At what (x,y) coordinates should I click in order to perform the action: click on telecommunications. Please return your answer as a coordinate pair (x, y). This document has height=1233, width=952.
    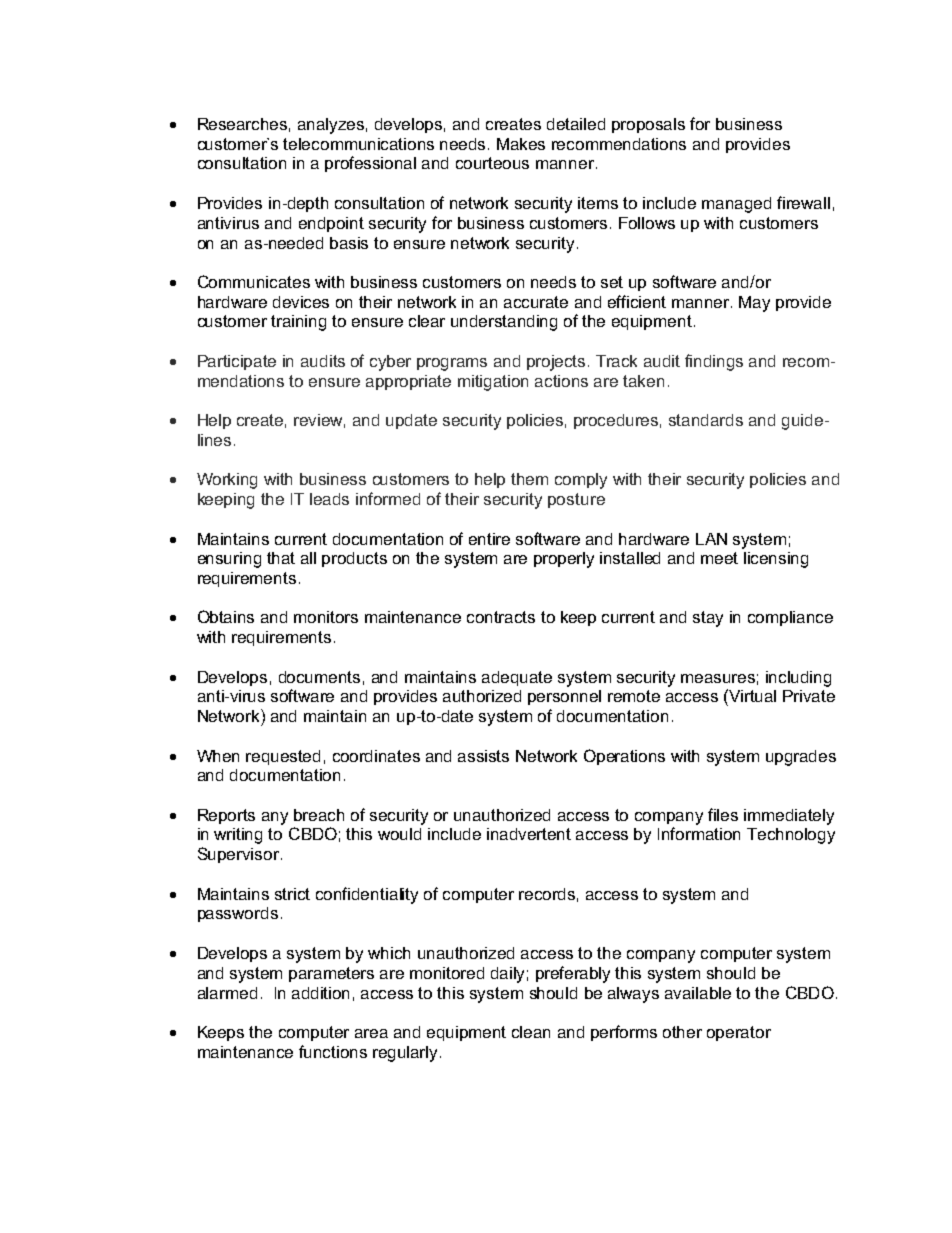
    Looking at the image, I should click on (358, 144).
